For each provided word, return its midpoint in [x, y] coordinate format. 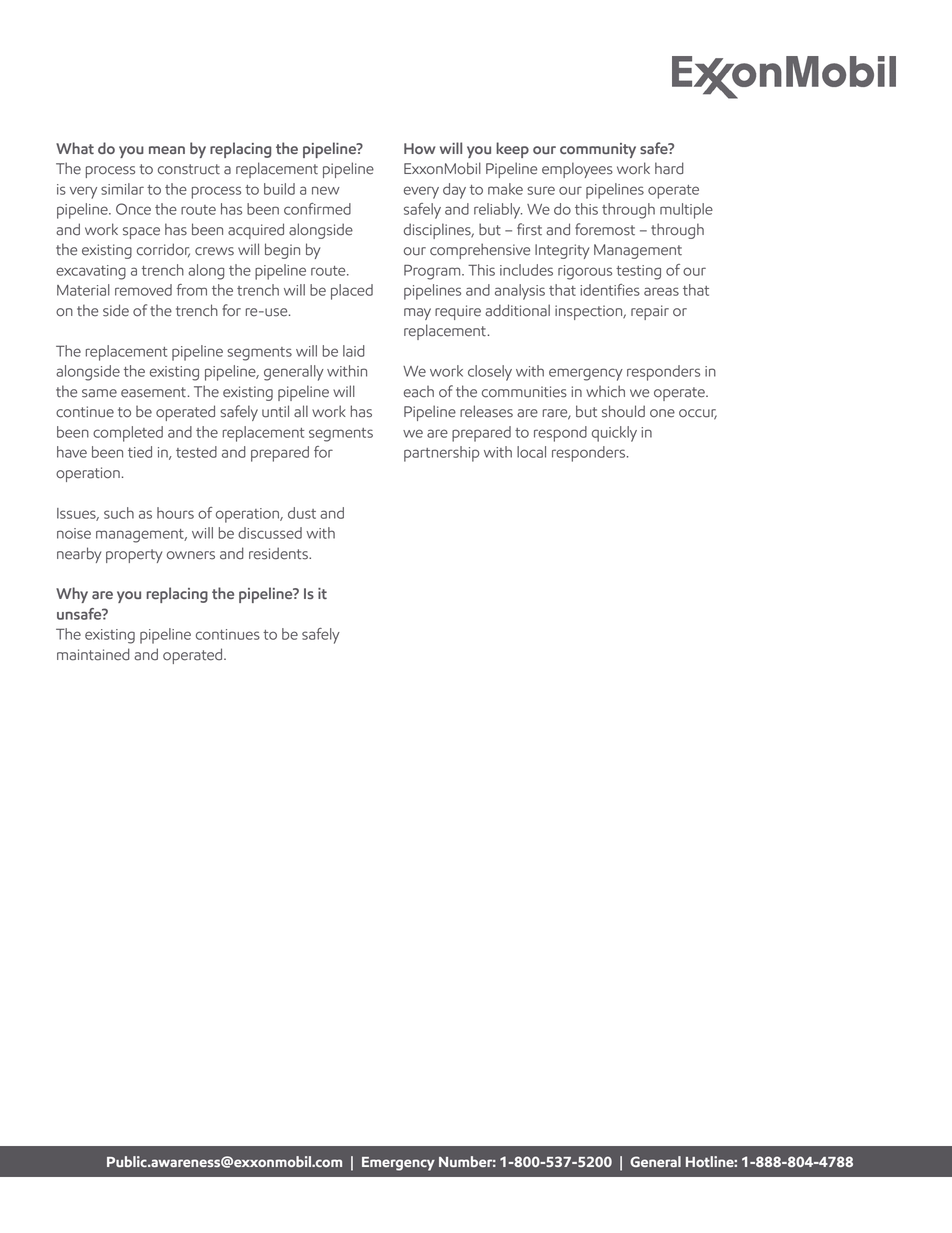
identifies [610, 290]
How [420, 148]
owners [191, 555]
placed [352, 292]
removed [143, 290]
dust [302, 513]
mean [167, 150]
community [598, 150]
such [119, 513]
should [623, 411]
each [419, 392]
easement [153, 392]
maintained [93, 654]
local [531, 452]
